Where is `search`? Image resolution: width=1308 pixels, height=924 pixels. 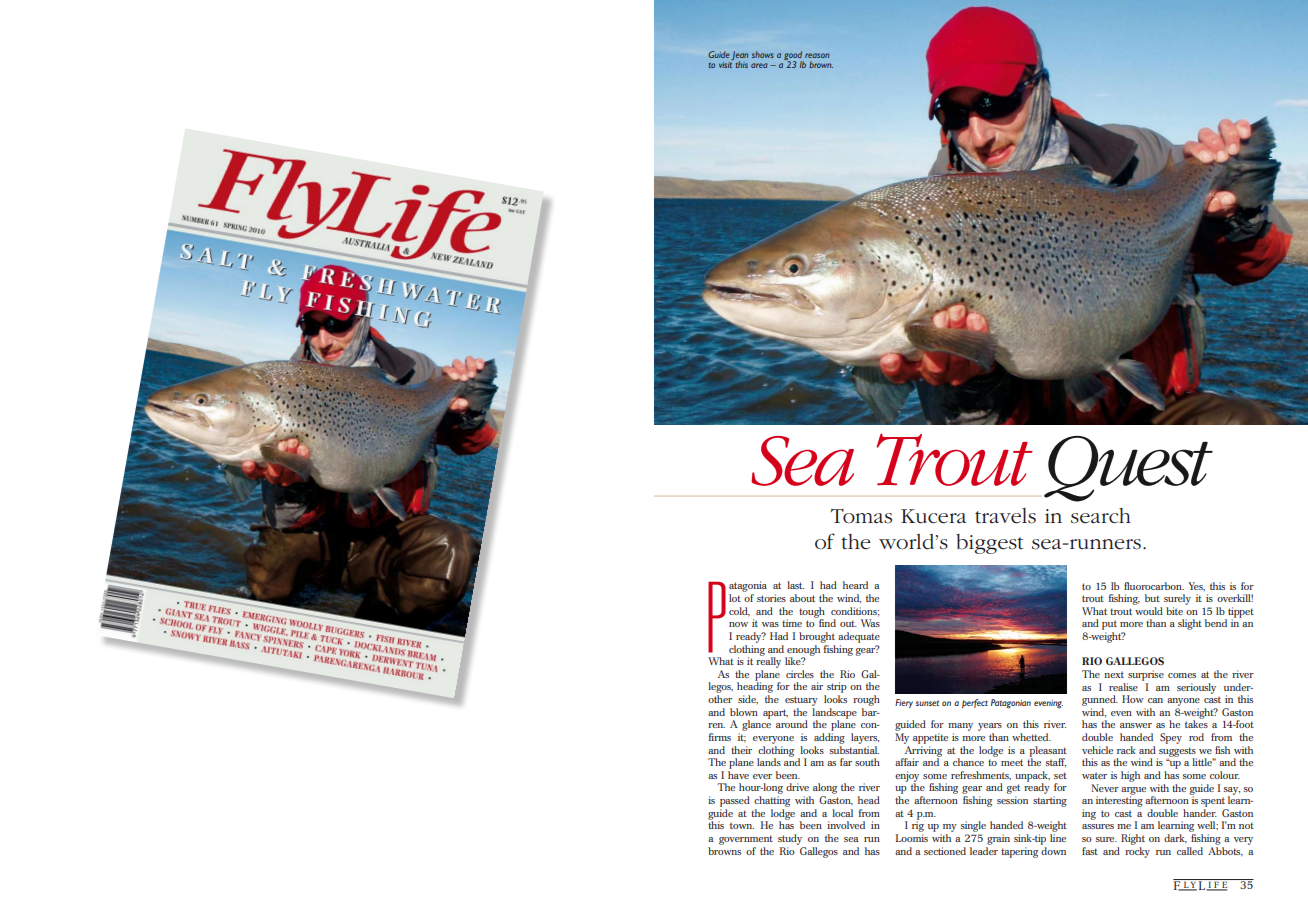 search is located at coordinates (1101, 516).
